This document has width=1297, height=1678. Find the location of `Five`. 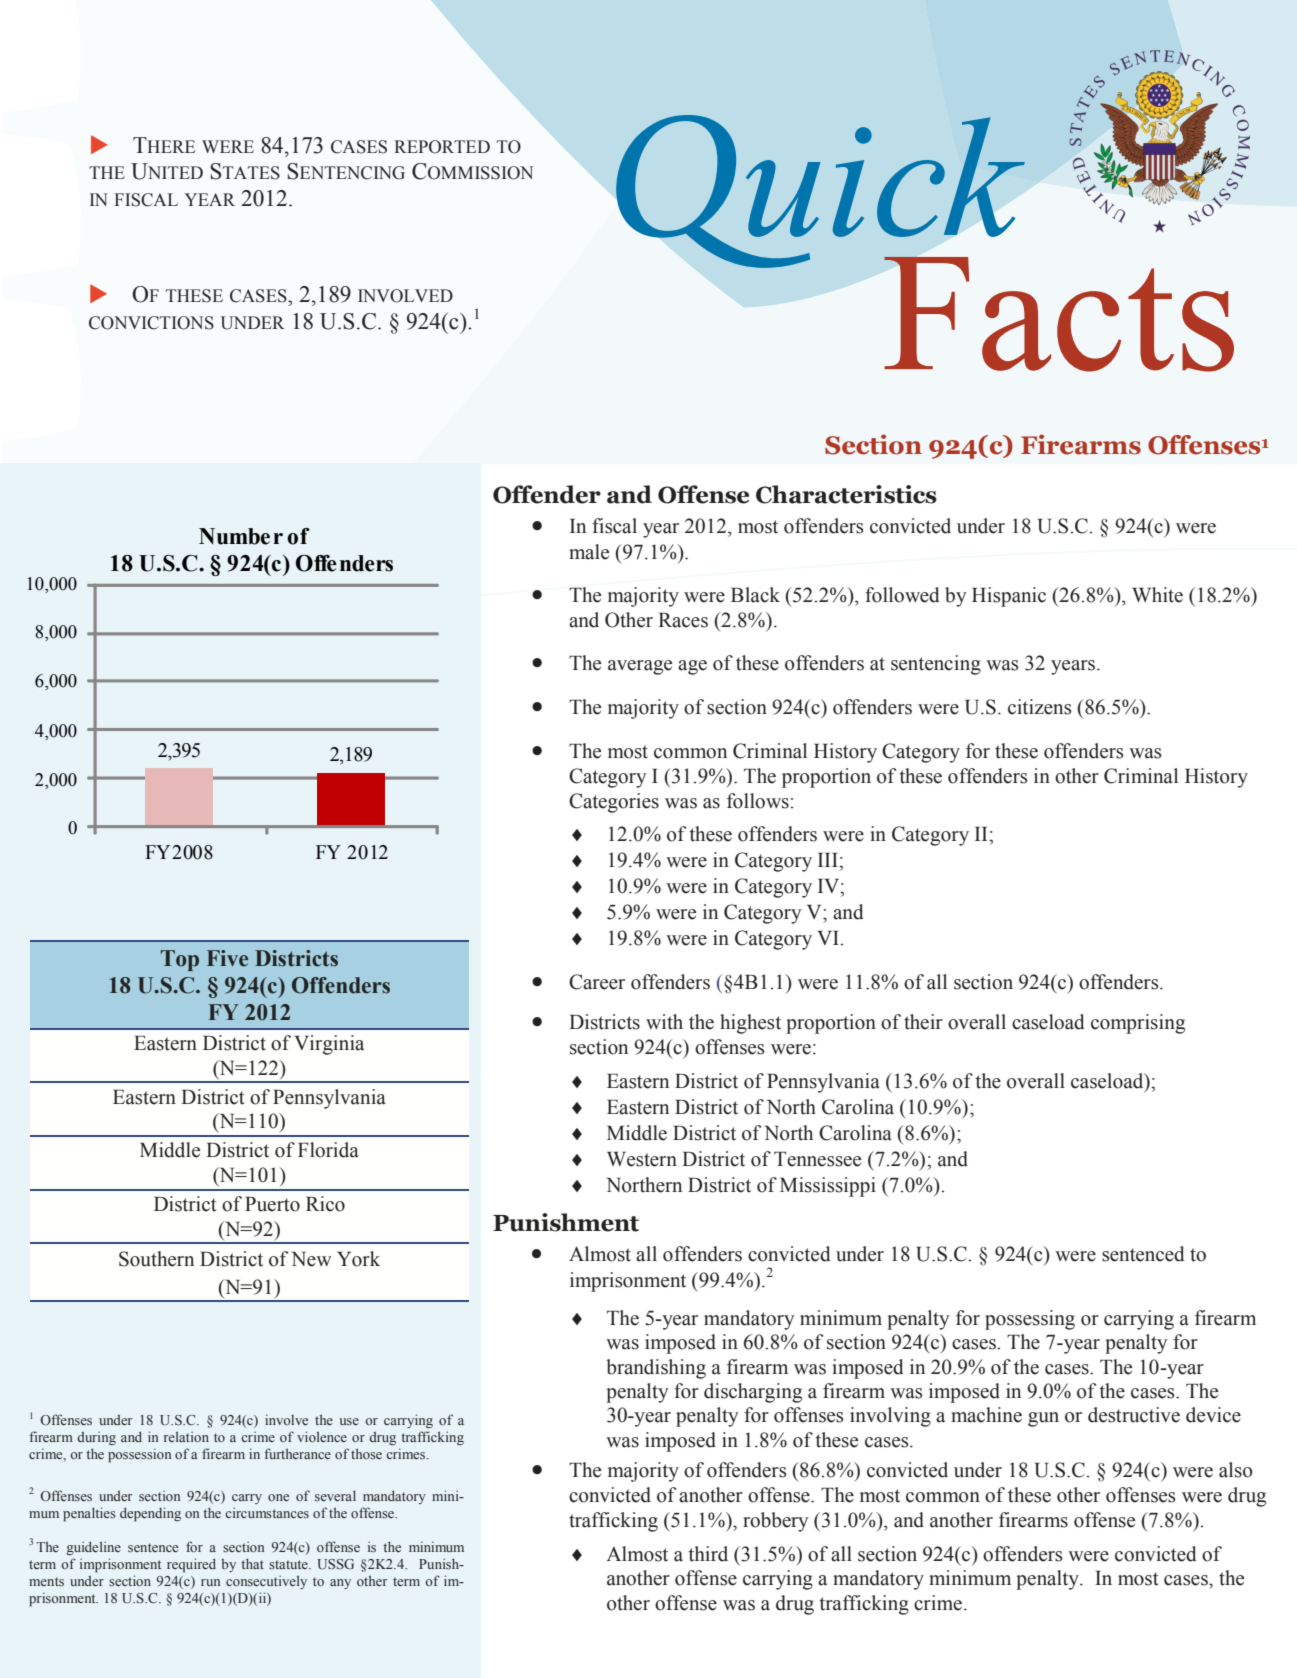

Five is located at coordinates (227, 958).
